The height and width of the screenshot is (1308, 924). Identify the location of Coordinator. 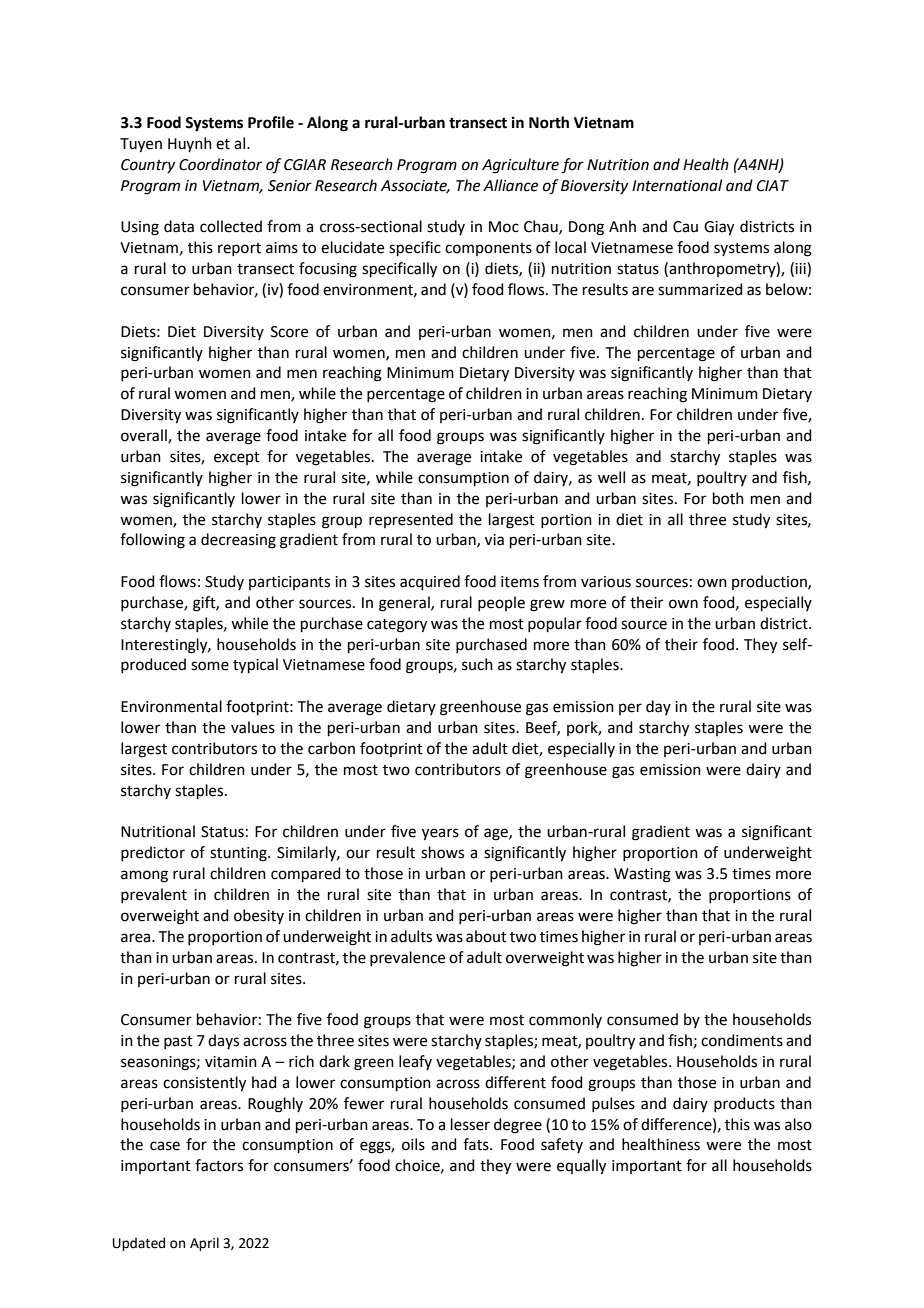
(220, 164).
